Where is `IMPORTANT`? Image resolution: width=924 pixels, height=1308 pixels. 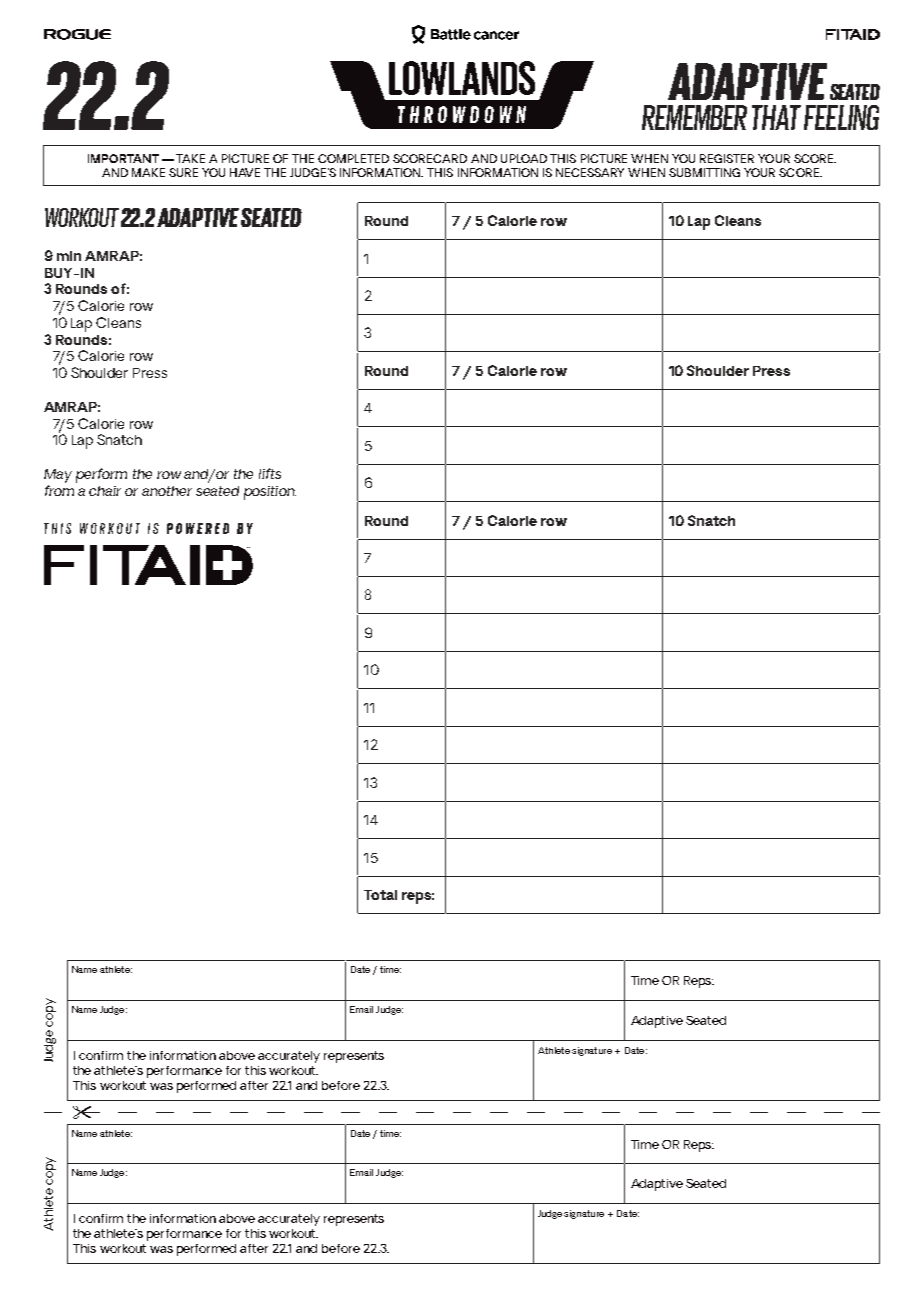 IMPORTANT is located at coordinates (123, 158).
